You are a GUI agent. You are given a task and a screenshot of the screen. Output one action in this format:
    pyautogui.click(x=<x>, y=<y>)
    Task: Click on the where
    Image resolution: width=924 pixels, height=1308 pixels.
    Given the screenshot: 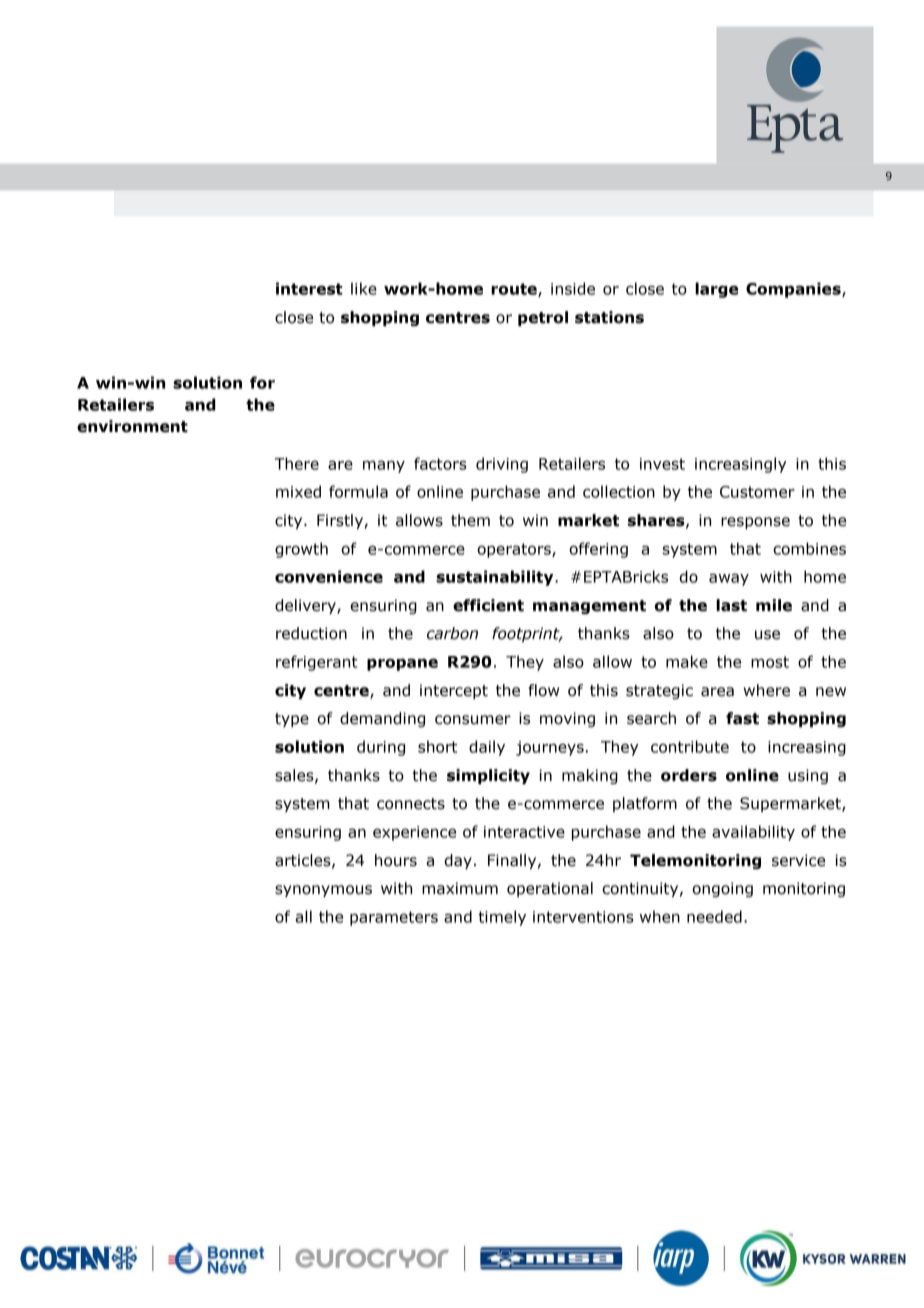 What is the action you would take?
    pyautogui.click(x=767, y=690)
